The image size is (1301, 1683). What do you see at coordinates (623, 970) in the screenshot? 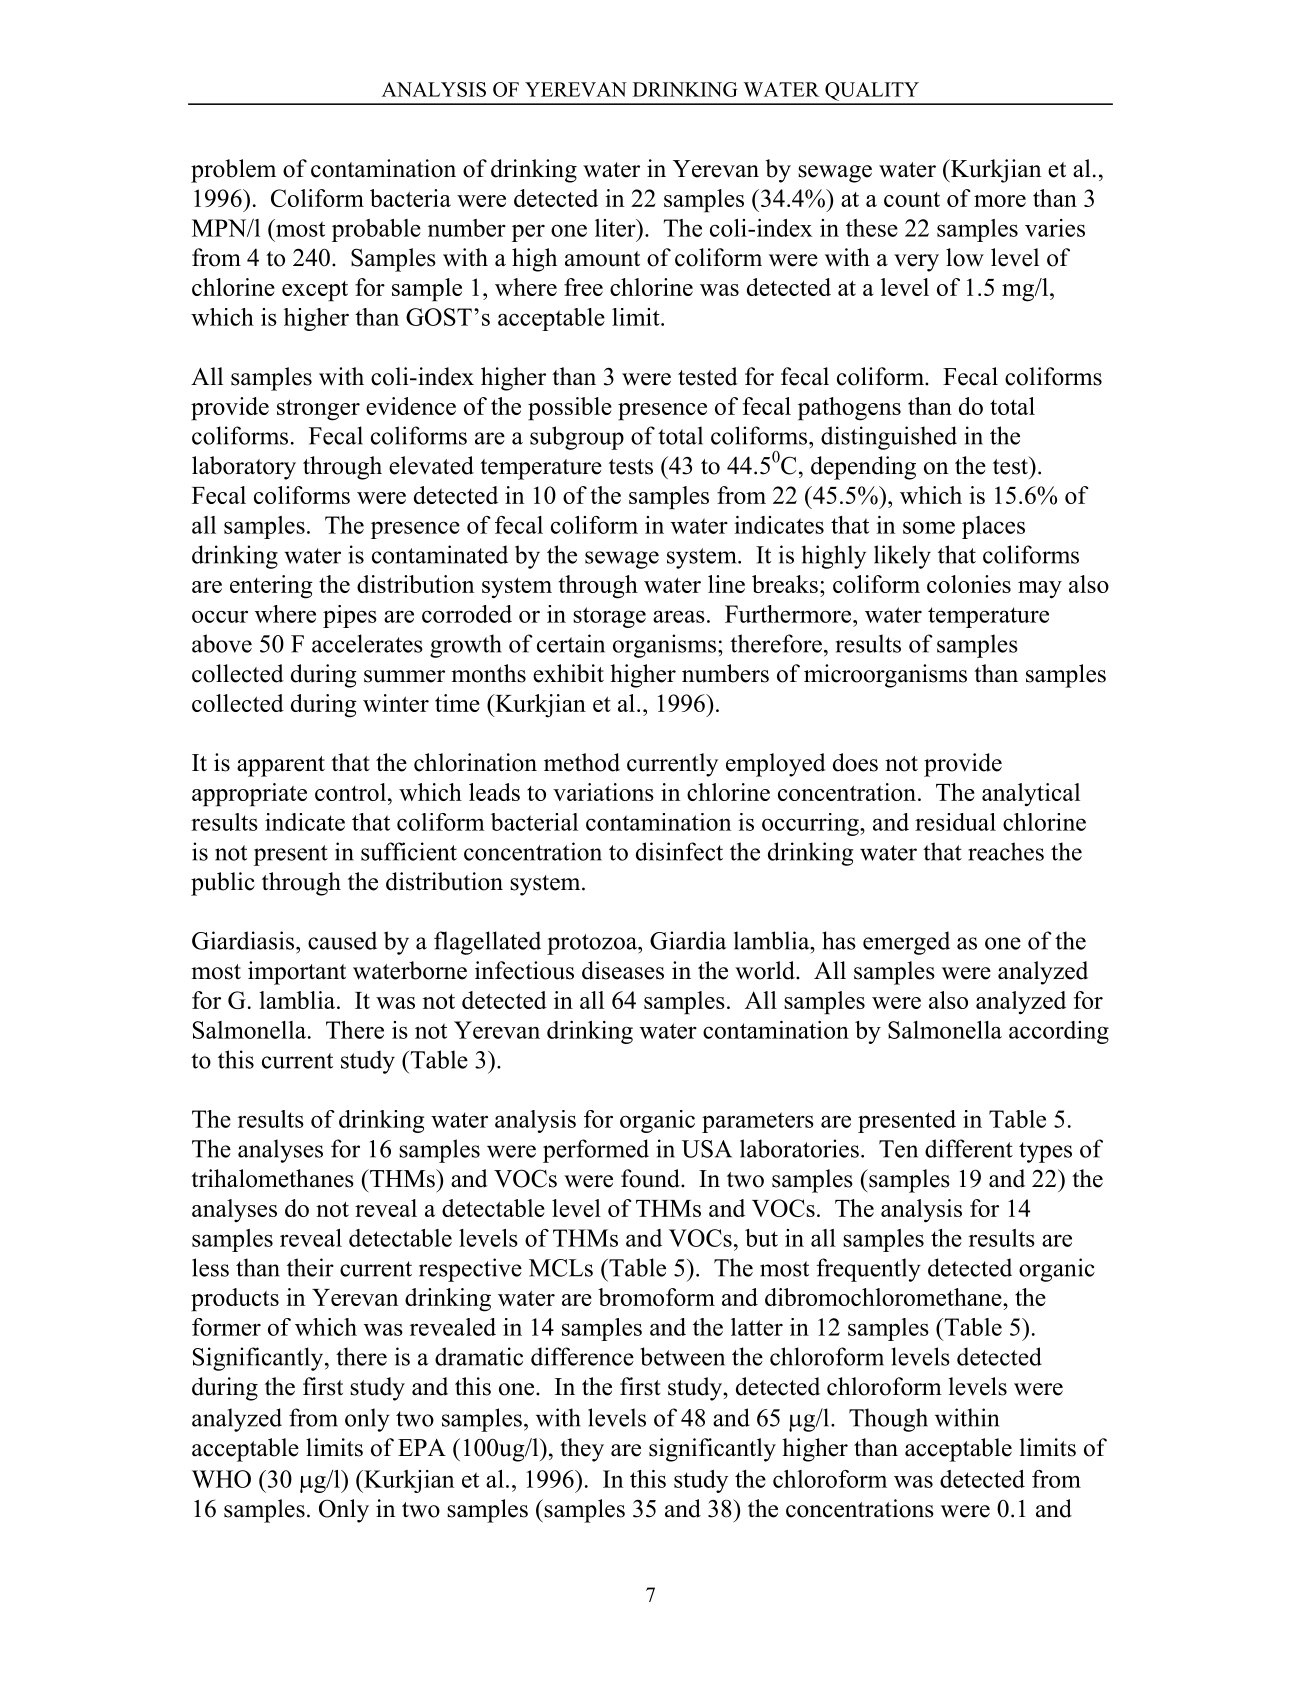
I see `diseases` at bounding box center [623, 970].
